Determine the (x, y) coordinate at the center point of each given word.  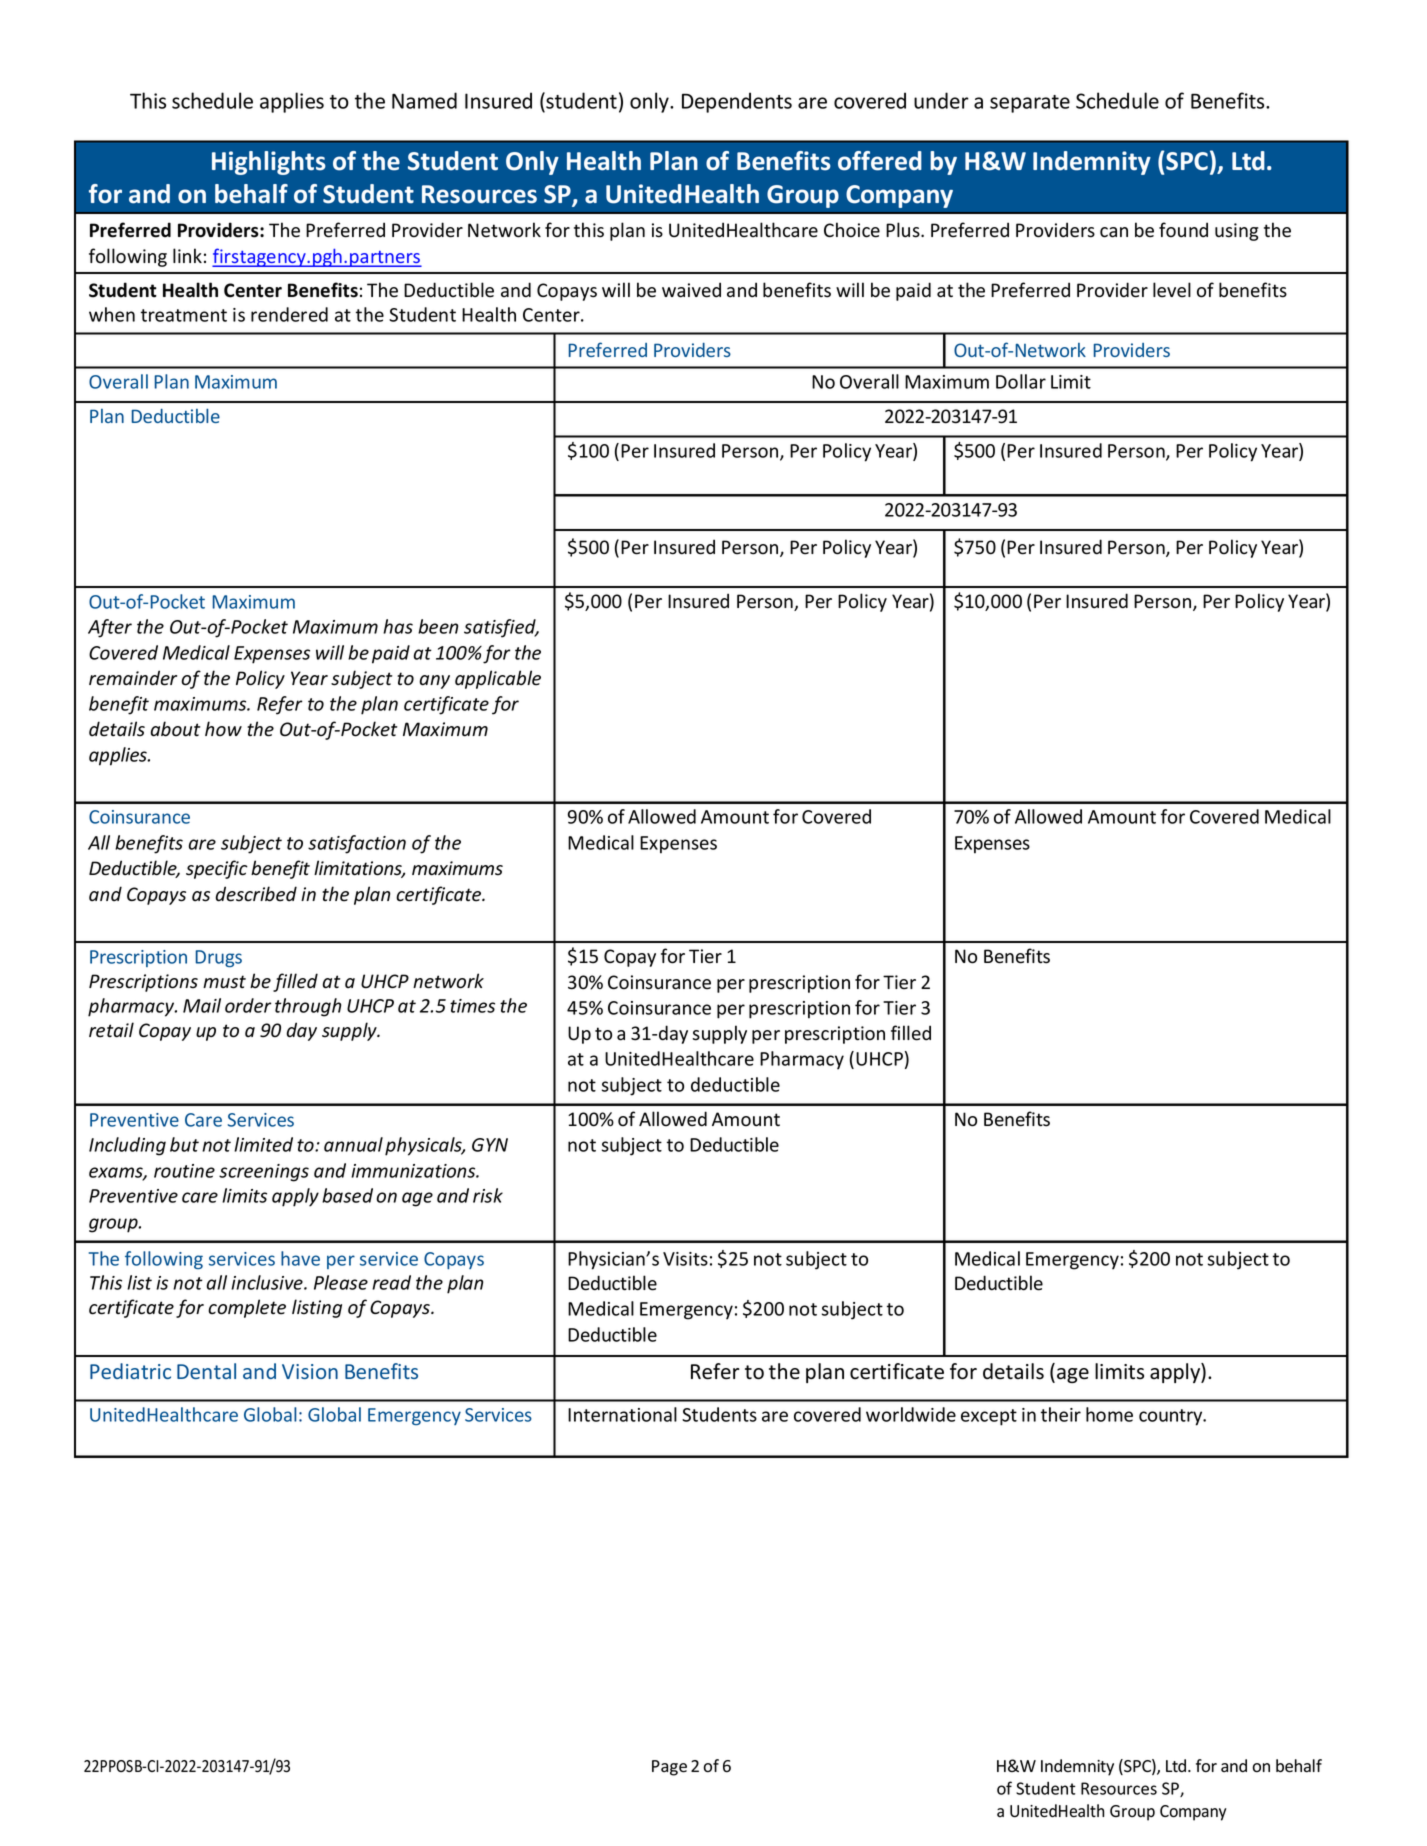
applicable (498, 679)
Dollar (1021, 381)
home (1109, 1414)
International (622, 1414)
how (223, 729)
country (1172, 1417)
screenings (264, 1173)
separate (1030, 104)
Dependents (737, 102)
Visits (685, 1259)
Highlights (269, 163)
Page (669, 1768)
